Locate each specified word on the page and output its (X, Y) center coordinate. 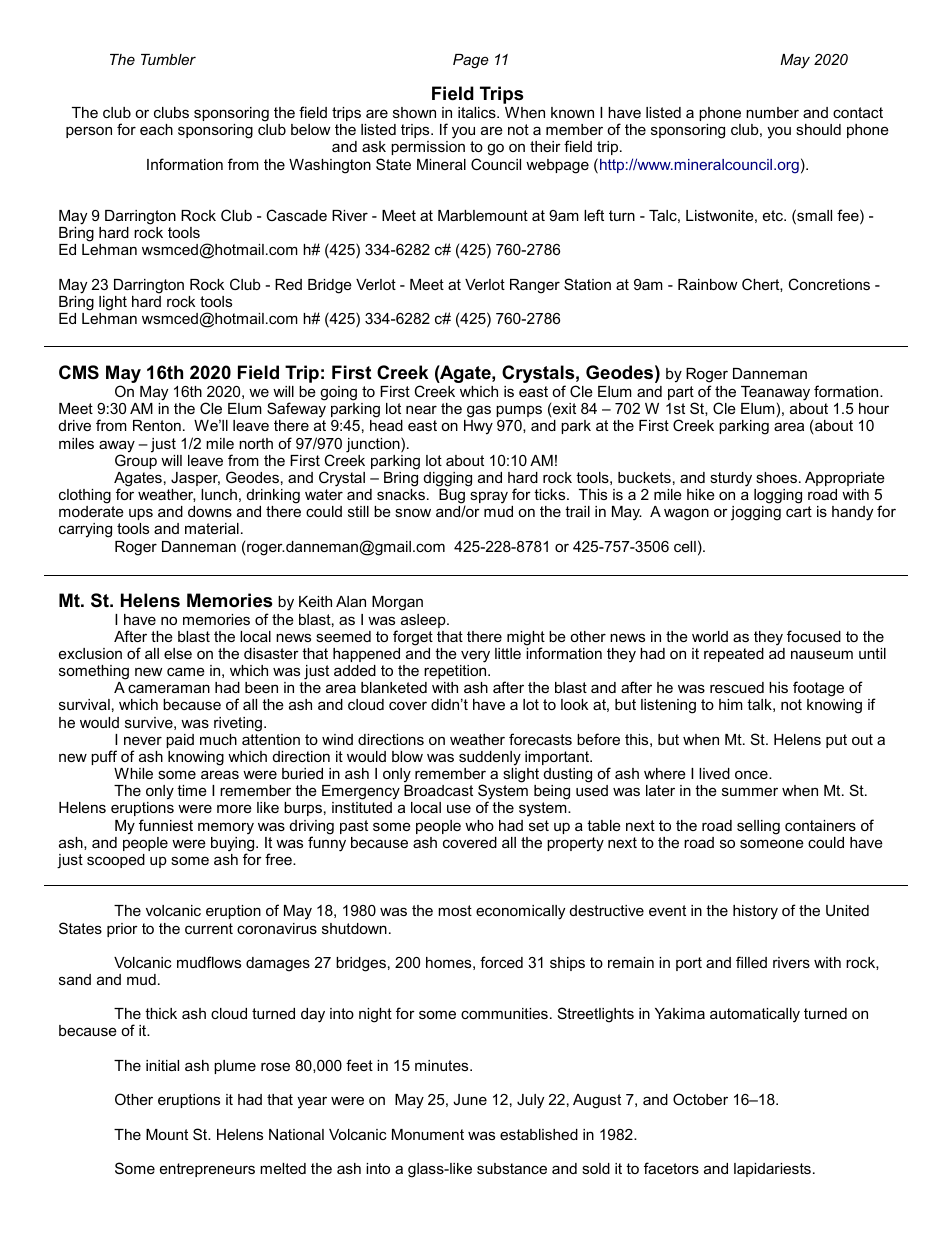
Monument (428, 1134)
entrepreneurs (207, 1170)
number (772, 112)
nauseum (822, 654)
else (178, 653)
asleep (424, 621)
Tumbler (168, 59)
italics (478, 112)
